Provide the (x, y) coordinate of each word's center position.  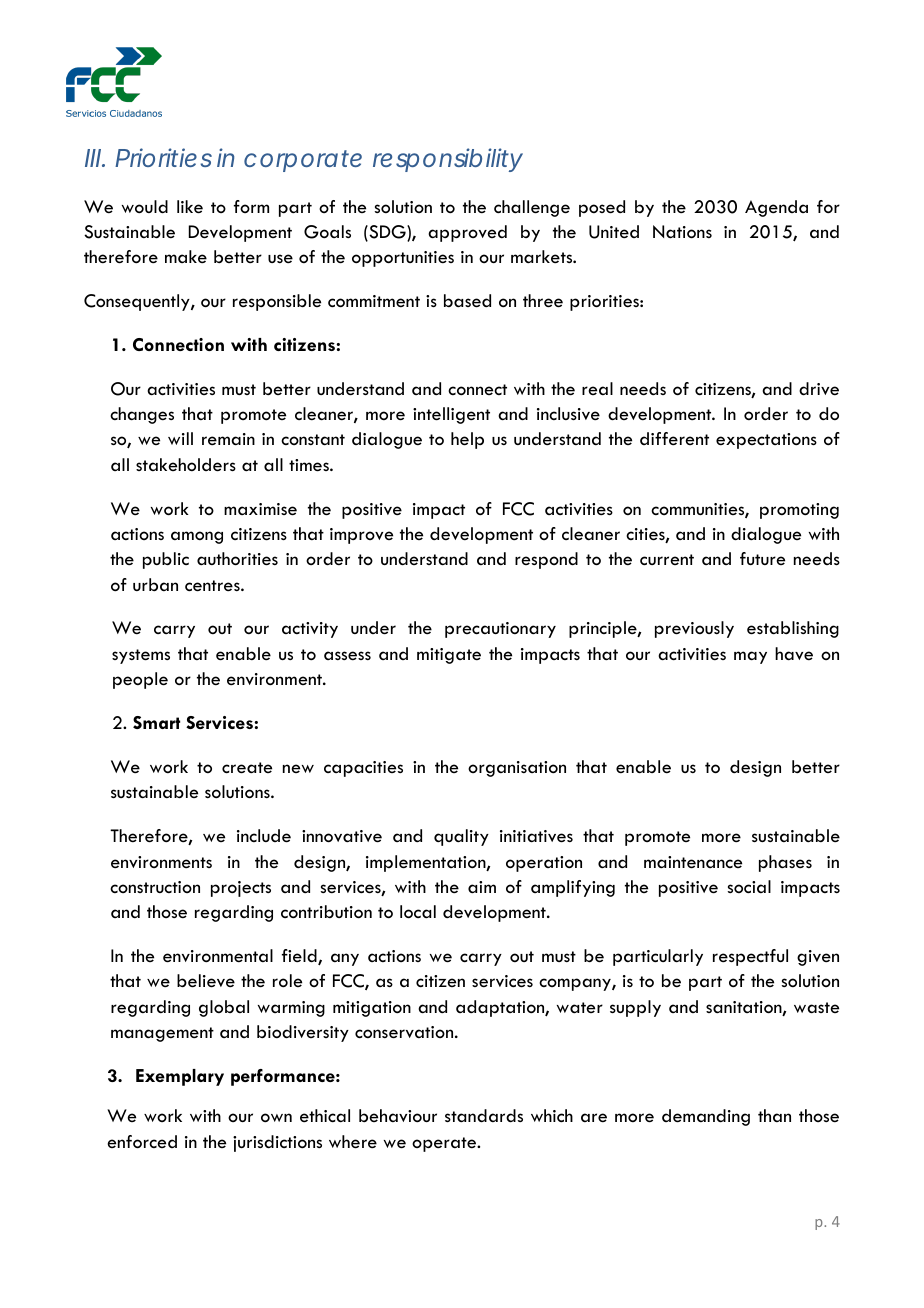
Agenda (776, 208)
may (750, 657)
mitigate (449, 656)
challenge (532, 208)
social (749, 886)
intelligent (451, 415)
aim (482, 887)
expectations (766, 441)
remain (228, 439)
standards (484, 1116)
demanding (706, 1117)
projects (241, 889)
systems (141, 656)
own (276, 1118)
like (190, 207)
